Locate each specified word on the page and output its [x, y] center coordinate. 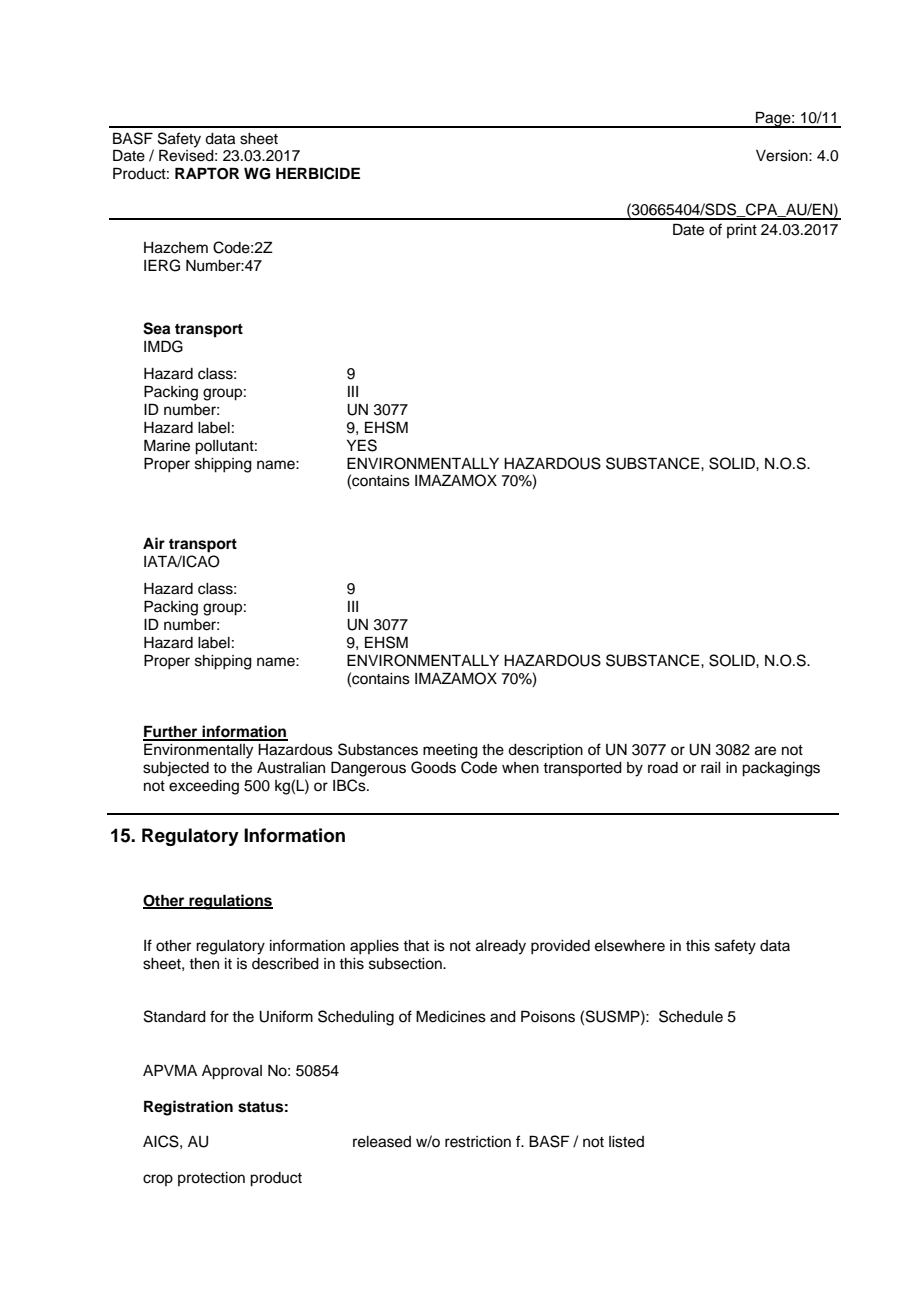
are [765, 751]
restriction [478, 1142]
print [742, 231]
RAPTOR [207, 173]
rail [711, 767]
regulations [230, 902]
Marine [167, 445]
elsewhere [630, 946]
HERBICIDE [318, 173]
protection [211, 1179]
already [501, 947]
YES [362, 445]
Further [171, 732]
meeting [450, 751]
